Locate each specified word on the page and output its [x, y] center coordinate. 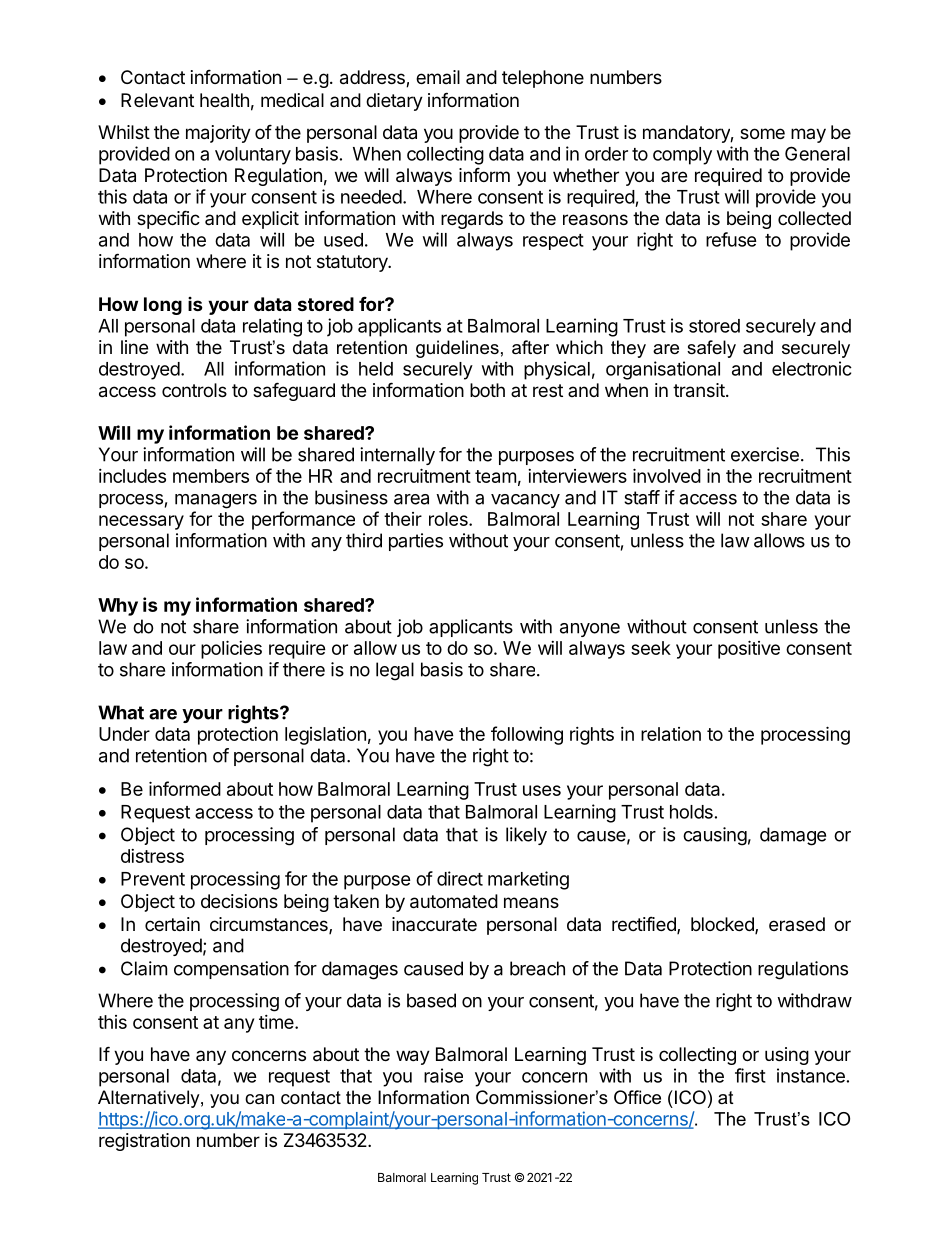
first [750, 1075]
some [762, 133]
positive [749, 649]
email [438, 77]
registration [144, 1142]
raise [443, 1075]
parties [416, 542]
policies [231, 649]
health [224, 100]
